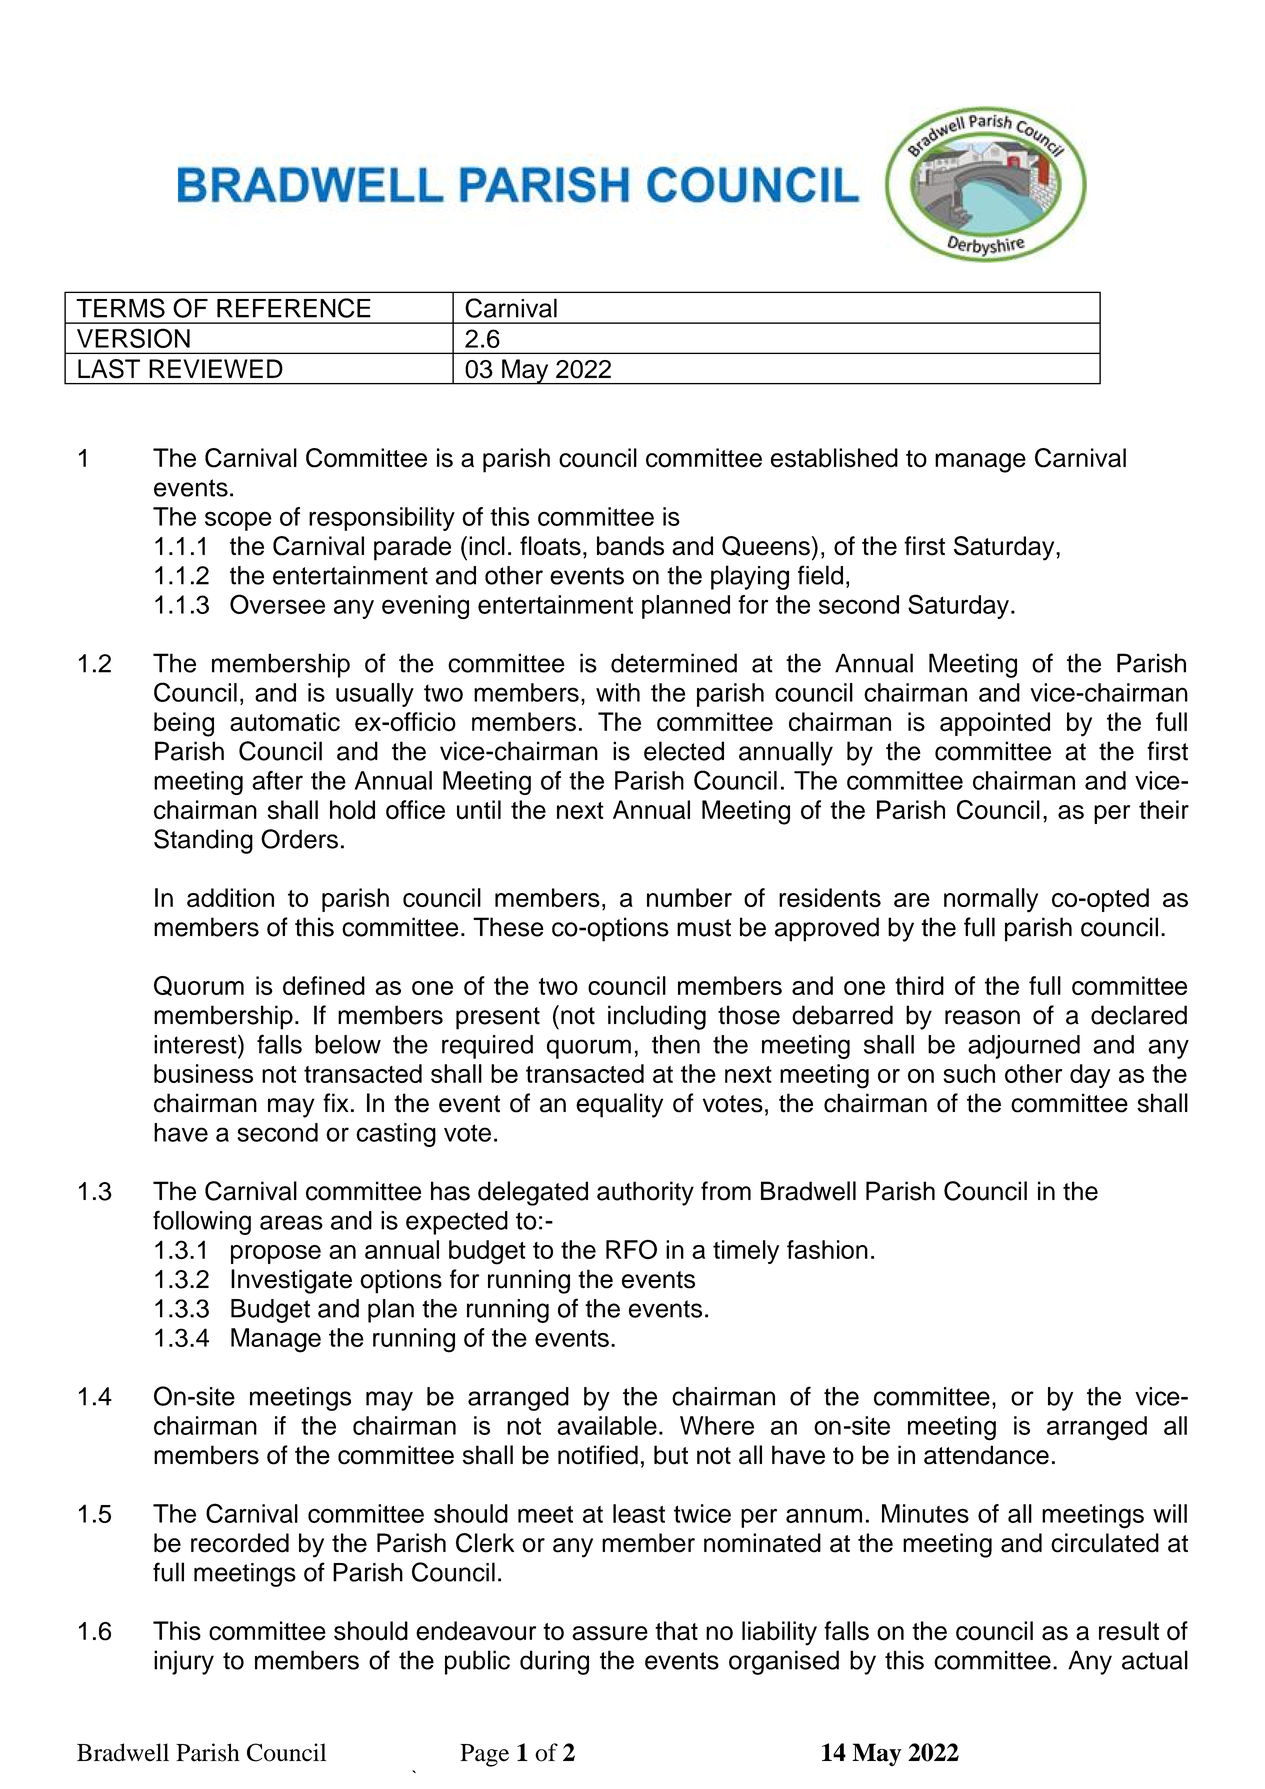 The width and height of the screenshot is (1265, 1789). I want to click on automatic, so click(285, 722).
